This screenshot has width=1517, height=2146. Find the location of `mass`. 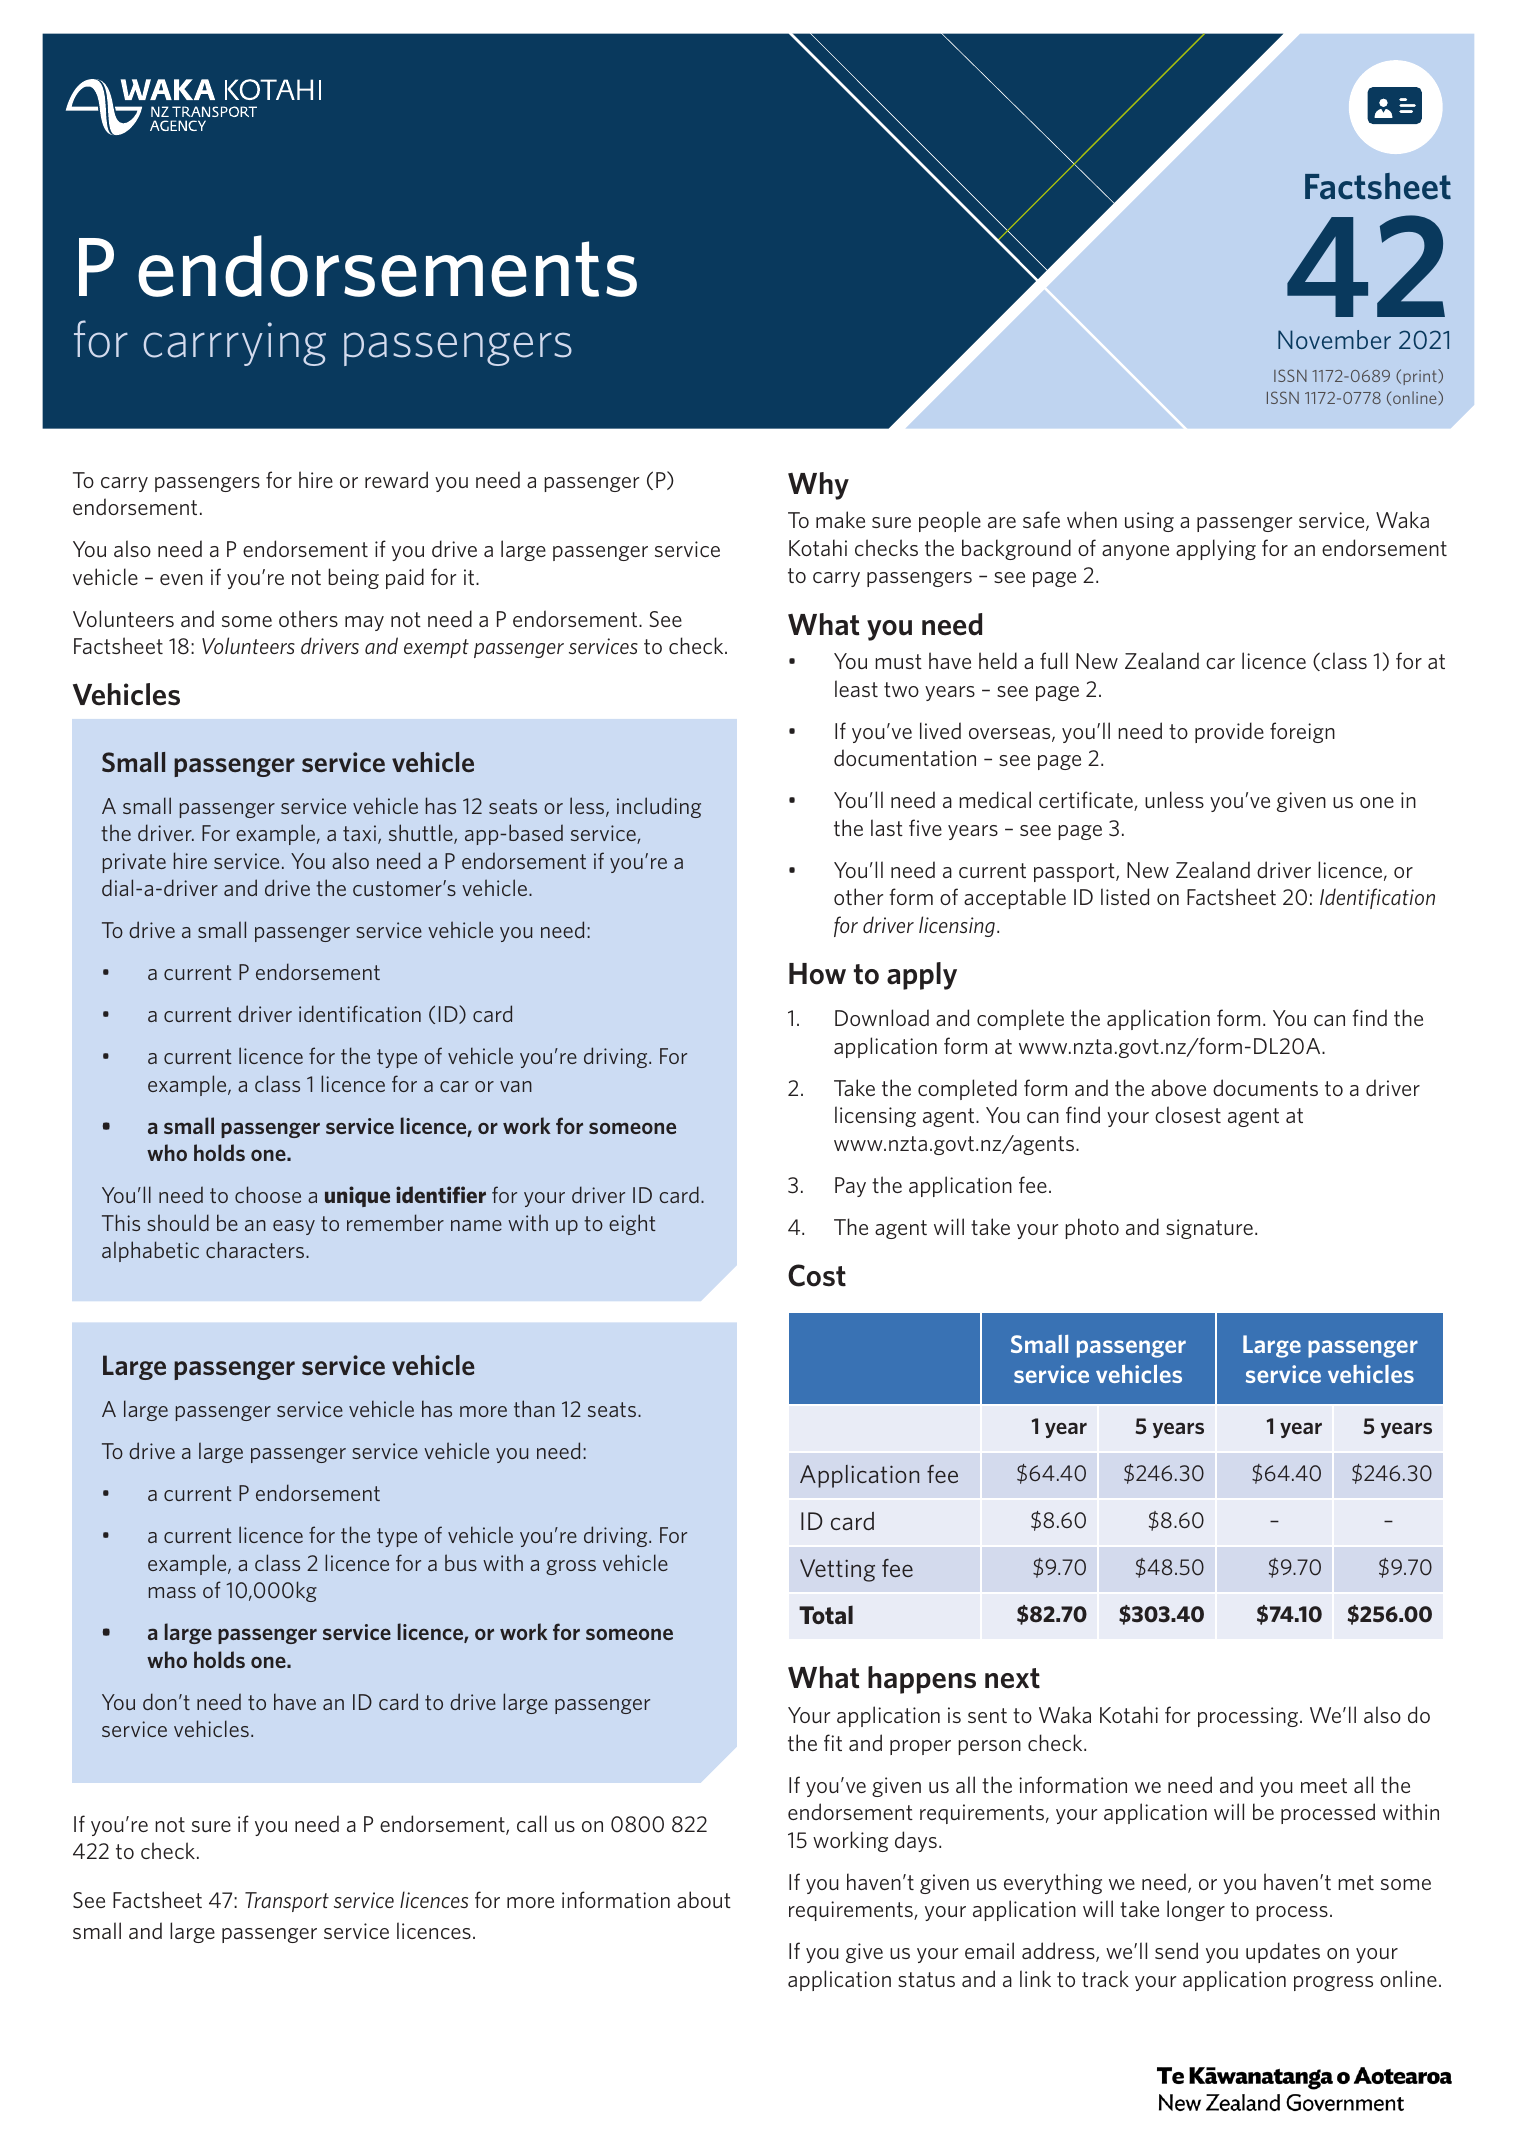

mass is located at coordinates (172, 1592).
